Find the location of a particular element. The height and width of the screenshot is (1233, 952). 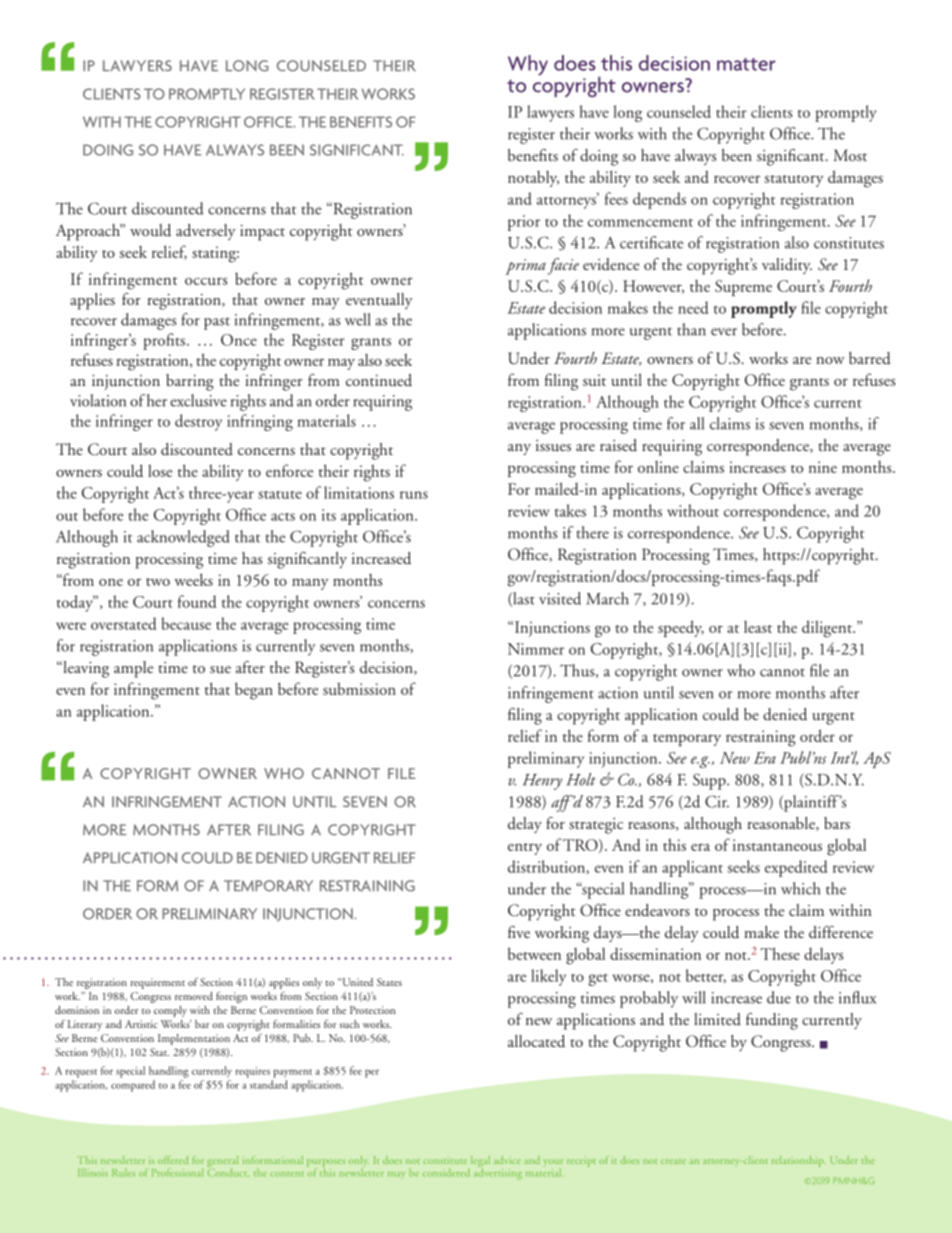

relationship is located at coordinates (799, 1161).
